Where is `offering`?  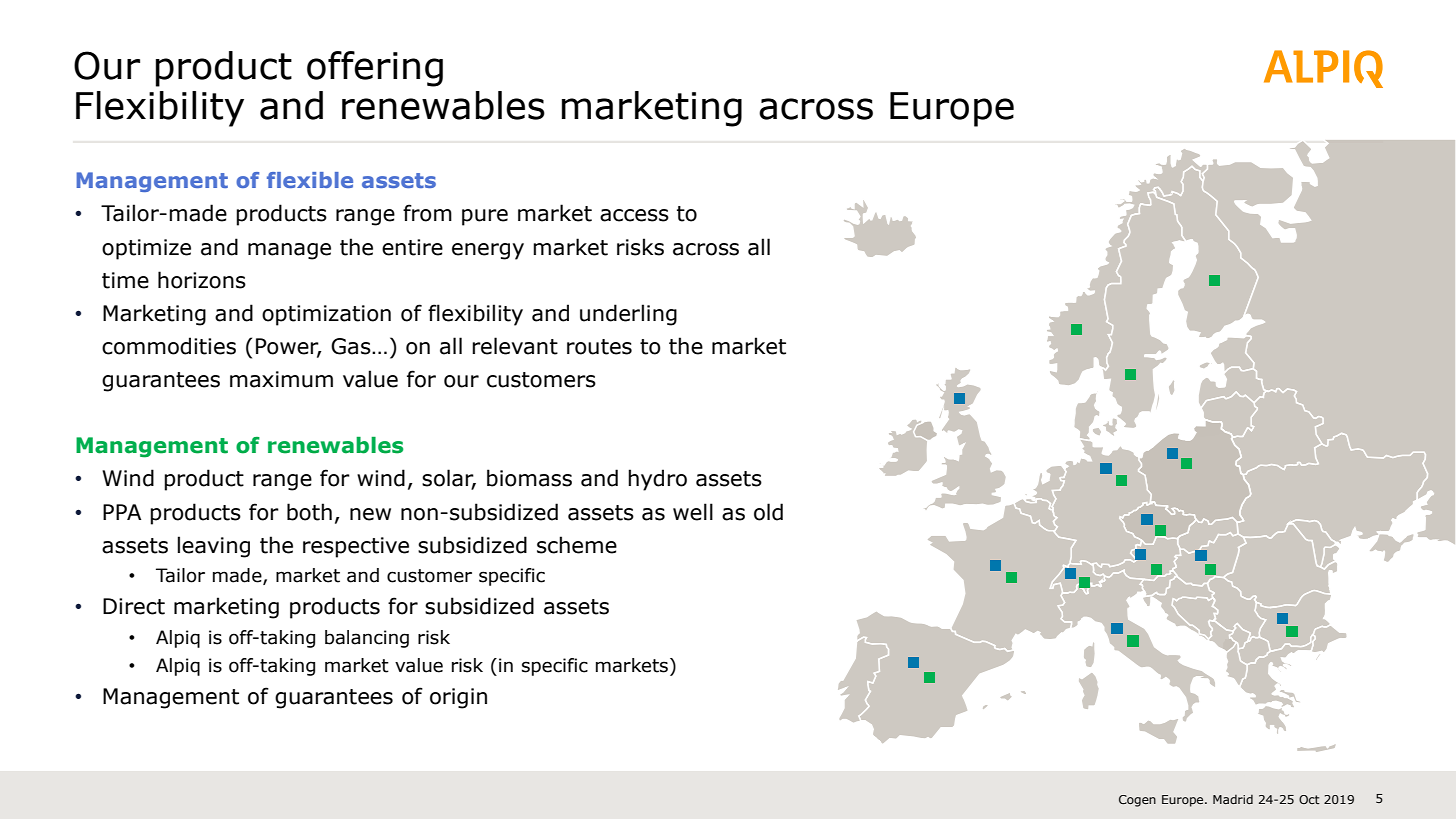 offering is located at coordinates (375, 69).
